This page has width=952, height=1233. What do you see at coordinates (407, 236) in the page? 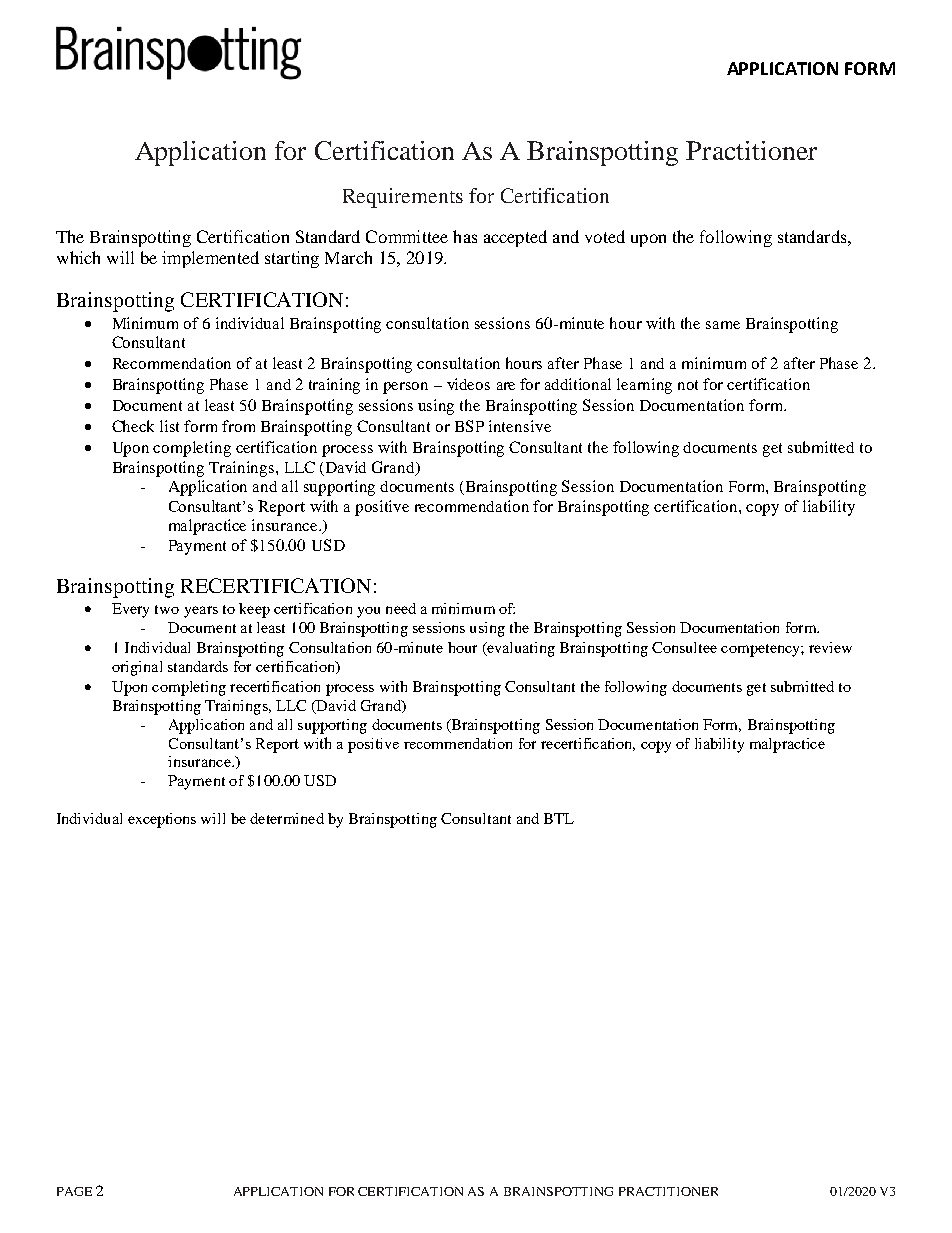
I see `Committee` at bounding box center [407, 236].
